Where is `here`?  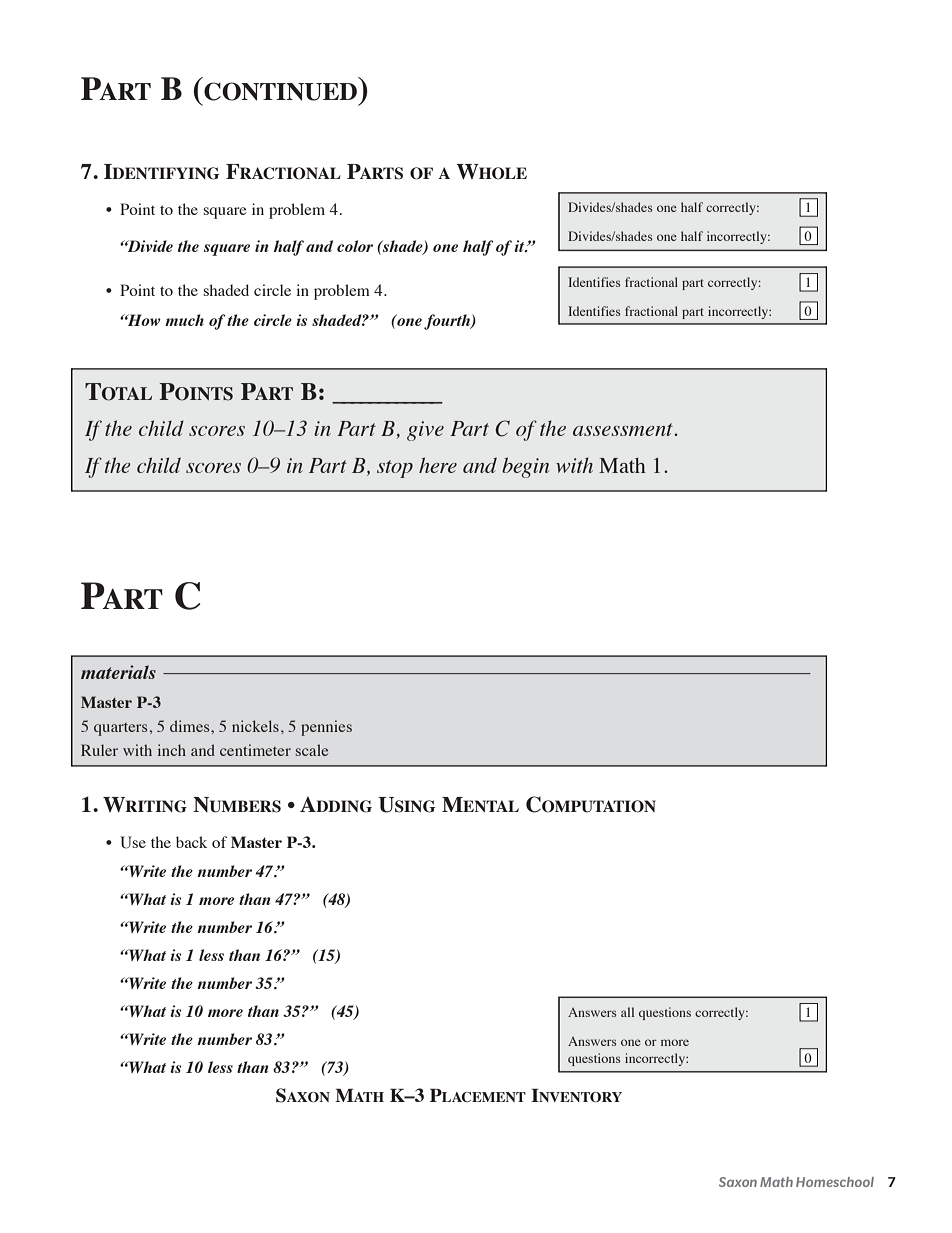 here is located at coordinates (438, 465).
